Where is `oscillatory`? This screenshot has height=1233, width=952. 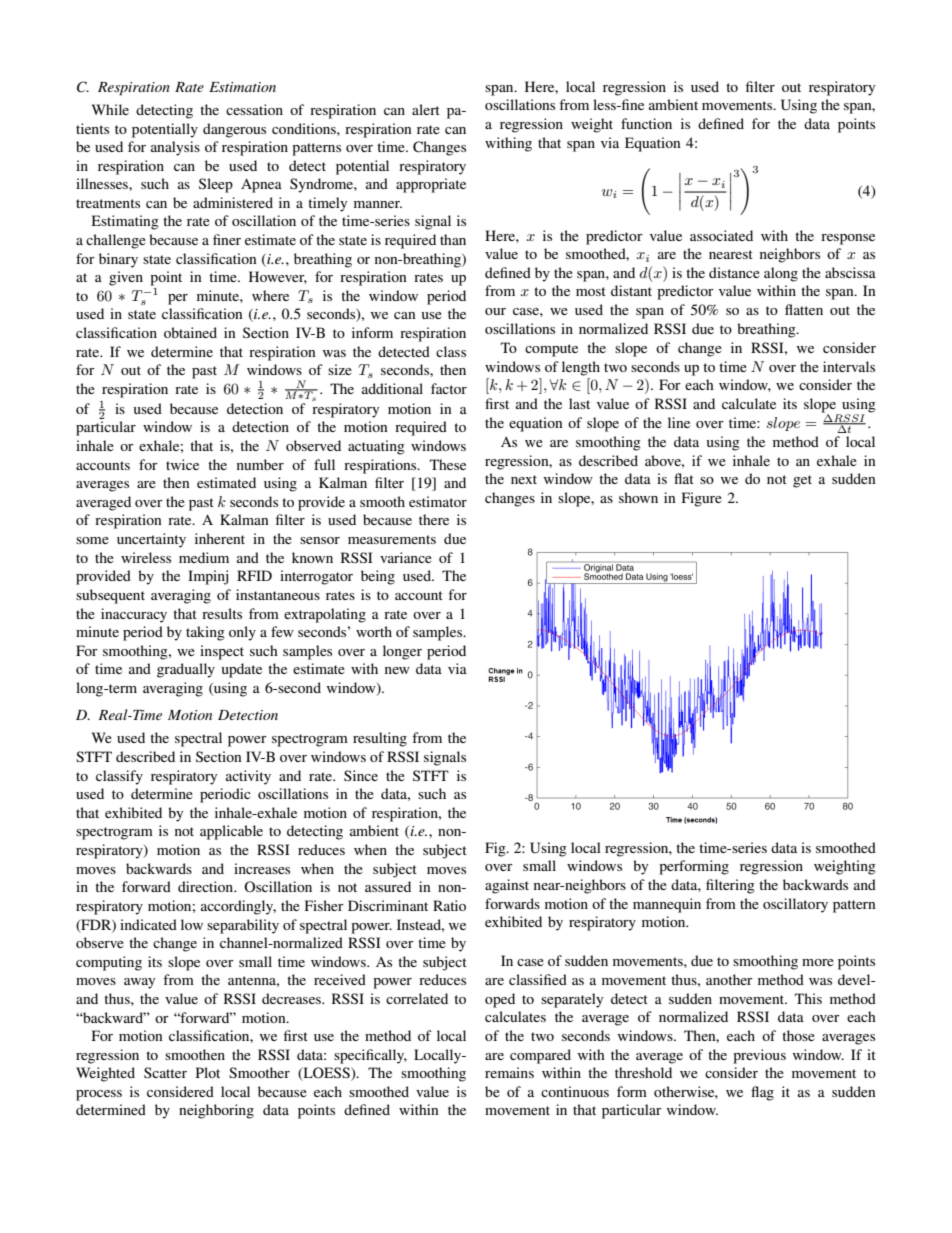
oscillatory is located at coordinates (795, 905).
